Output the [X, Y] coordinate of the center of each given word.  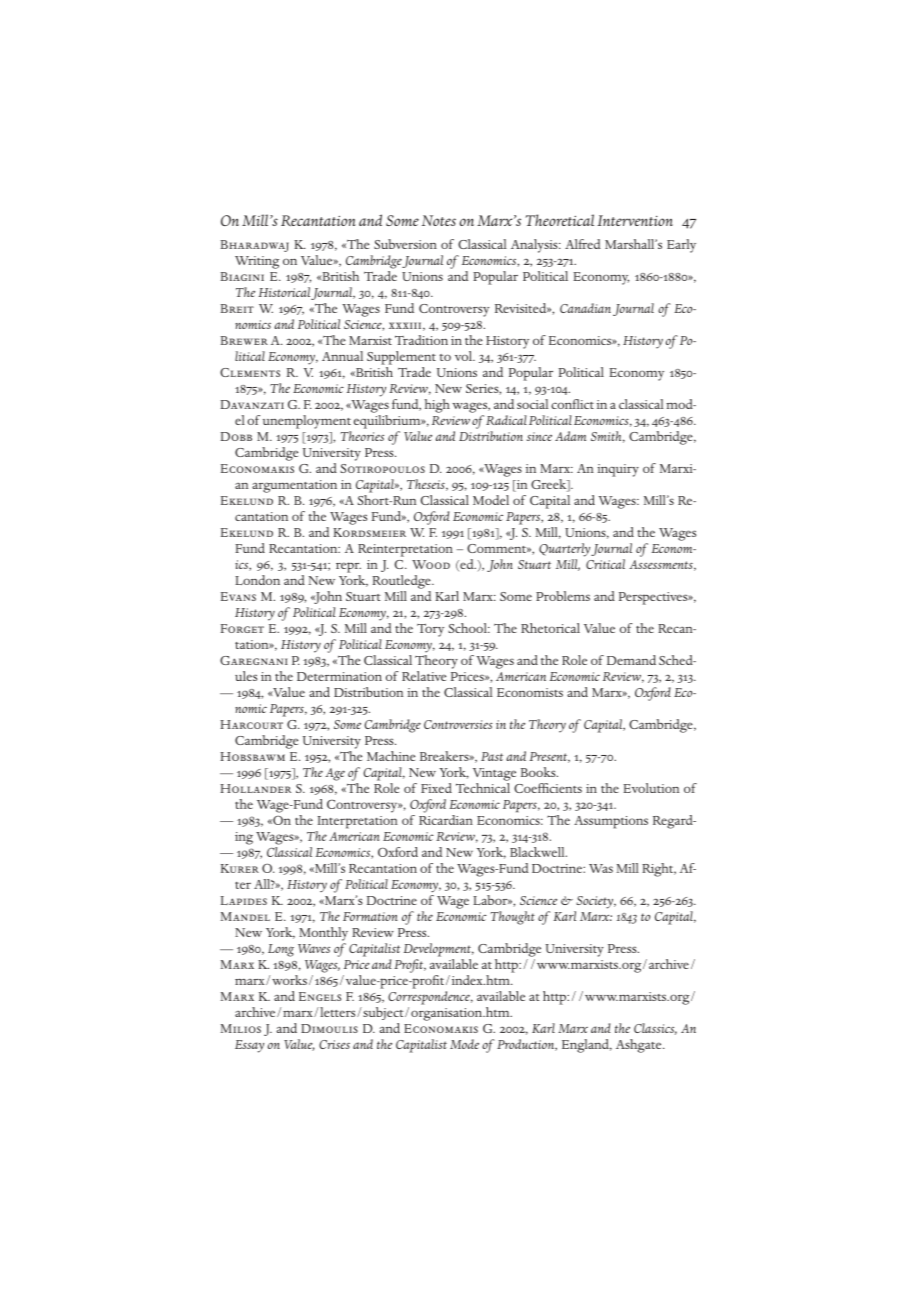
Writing [257, 262]
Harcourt [251, 724]
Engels [320, 996]
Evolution [651, 788]
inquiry [618, 470]
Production [527, 1045]
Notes [439, 220]
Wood [431, 564]
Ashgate [640, 1046]
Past [492, 756]
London [257, 580]
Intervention [635, 220]
